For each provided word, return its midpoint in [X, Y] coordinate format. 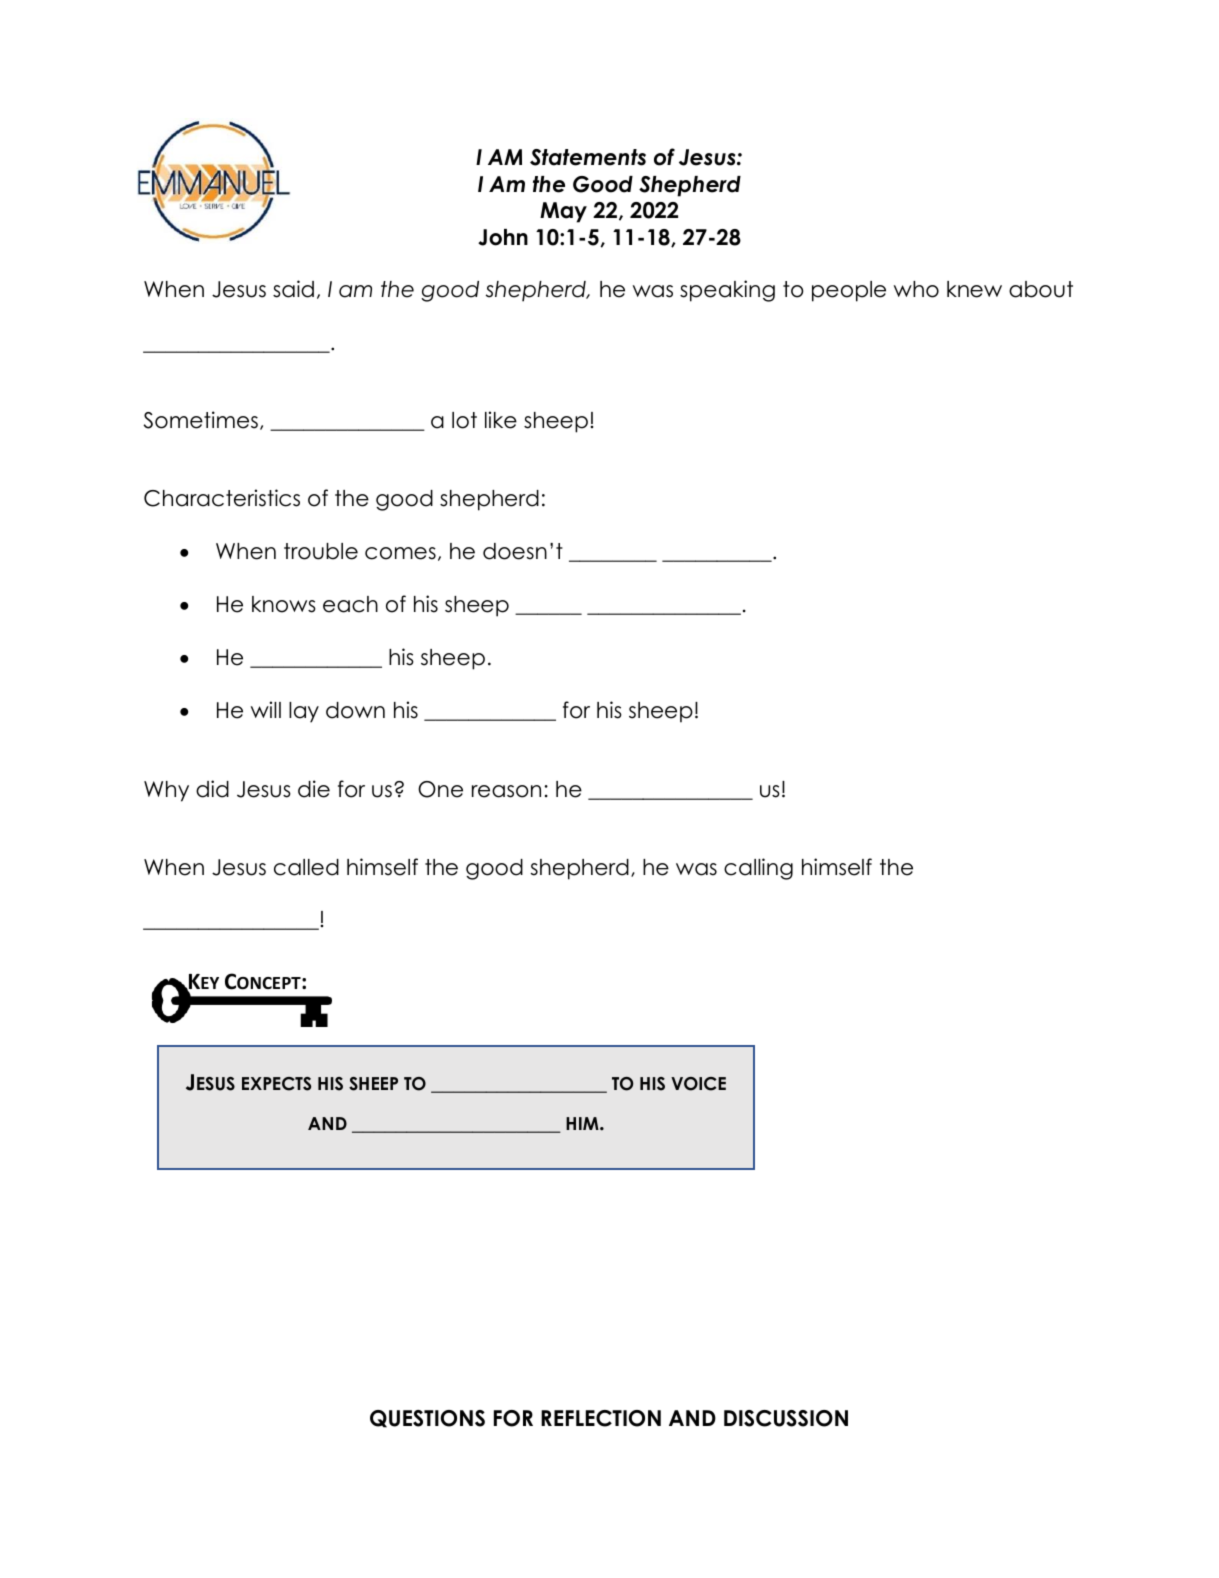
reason [506, 791]
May [563, 212]
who [916, 289]
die [314, 789]
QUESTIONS [427, 1419]
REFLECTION [601, 1418]
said [293, 289]
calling [758, 869]
